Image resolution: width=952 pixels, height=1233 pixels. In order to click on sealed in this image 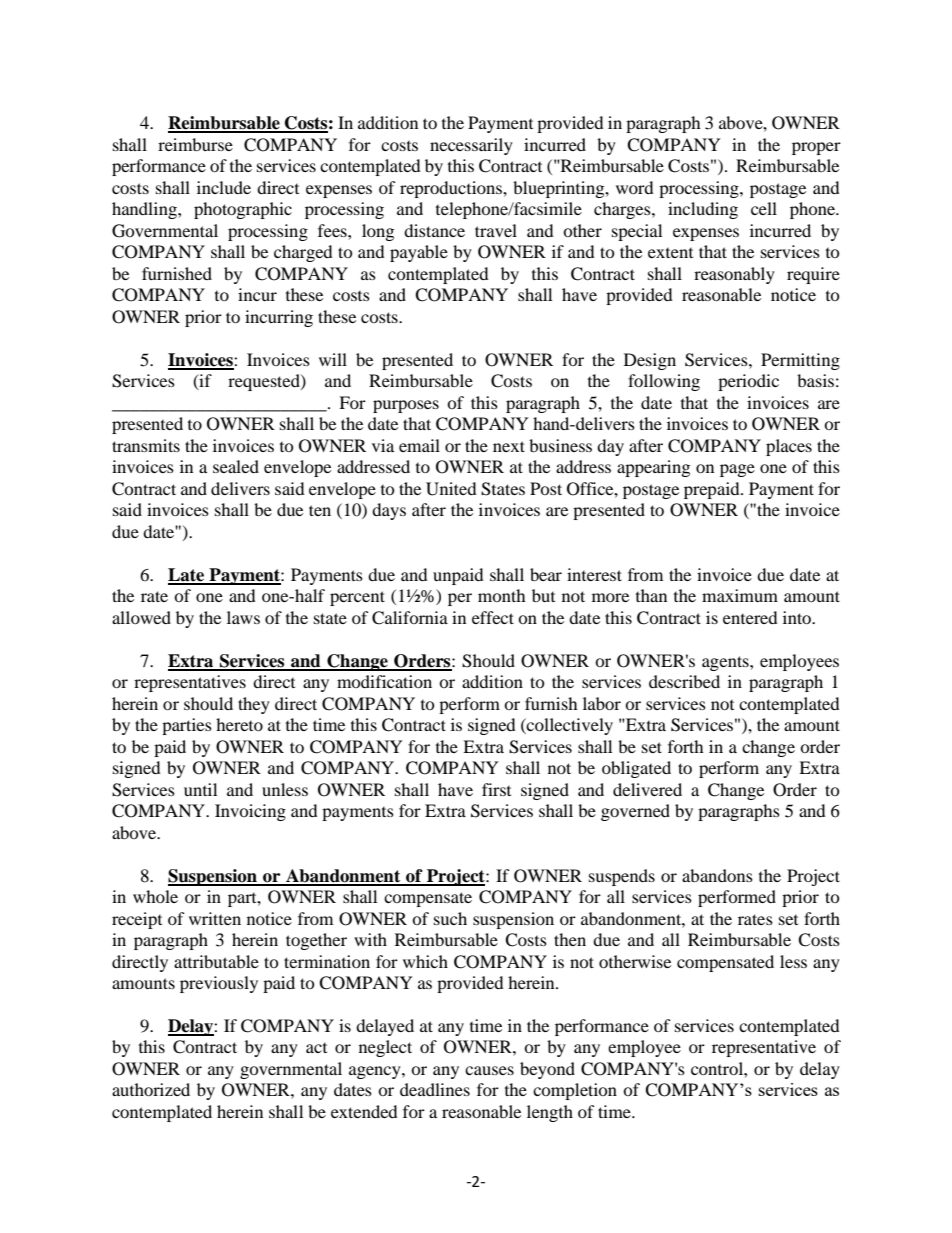, I will do `click(236, 466)`.
